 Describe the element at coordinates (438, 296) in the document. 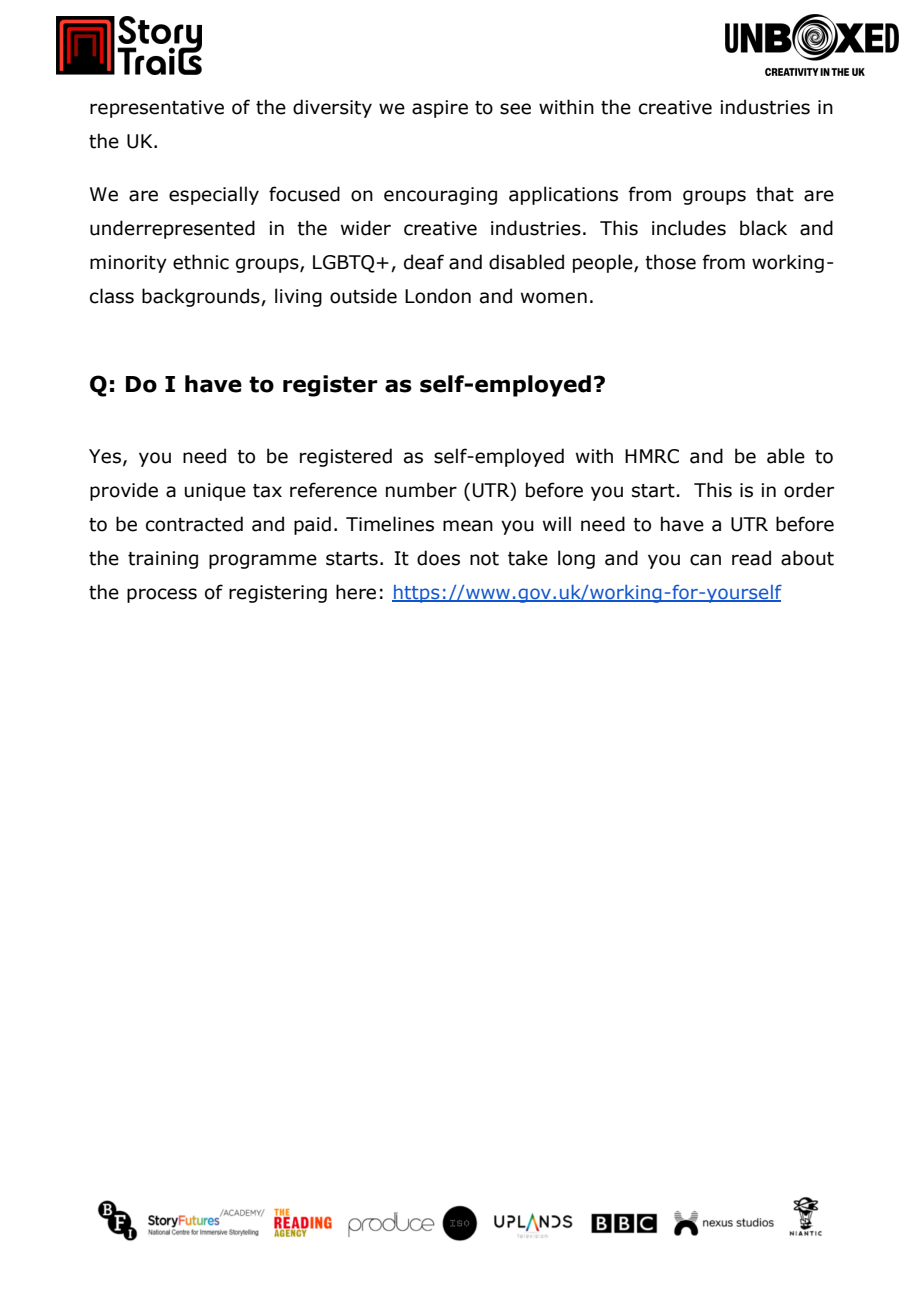

I see `London` at that location.
